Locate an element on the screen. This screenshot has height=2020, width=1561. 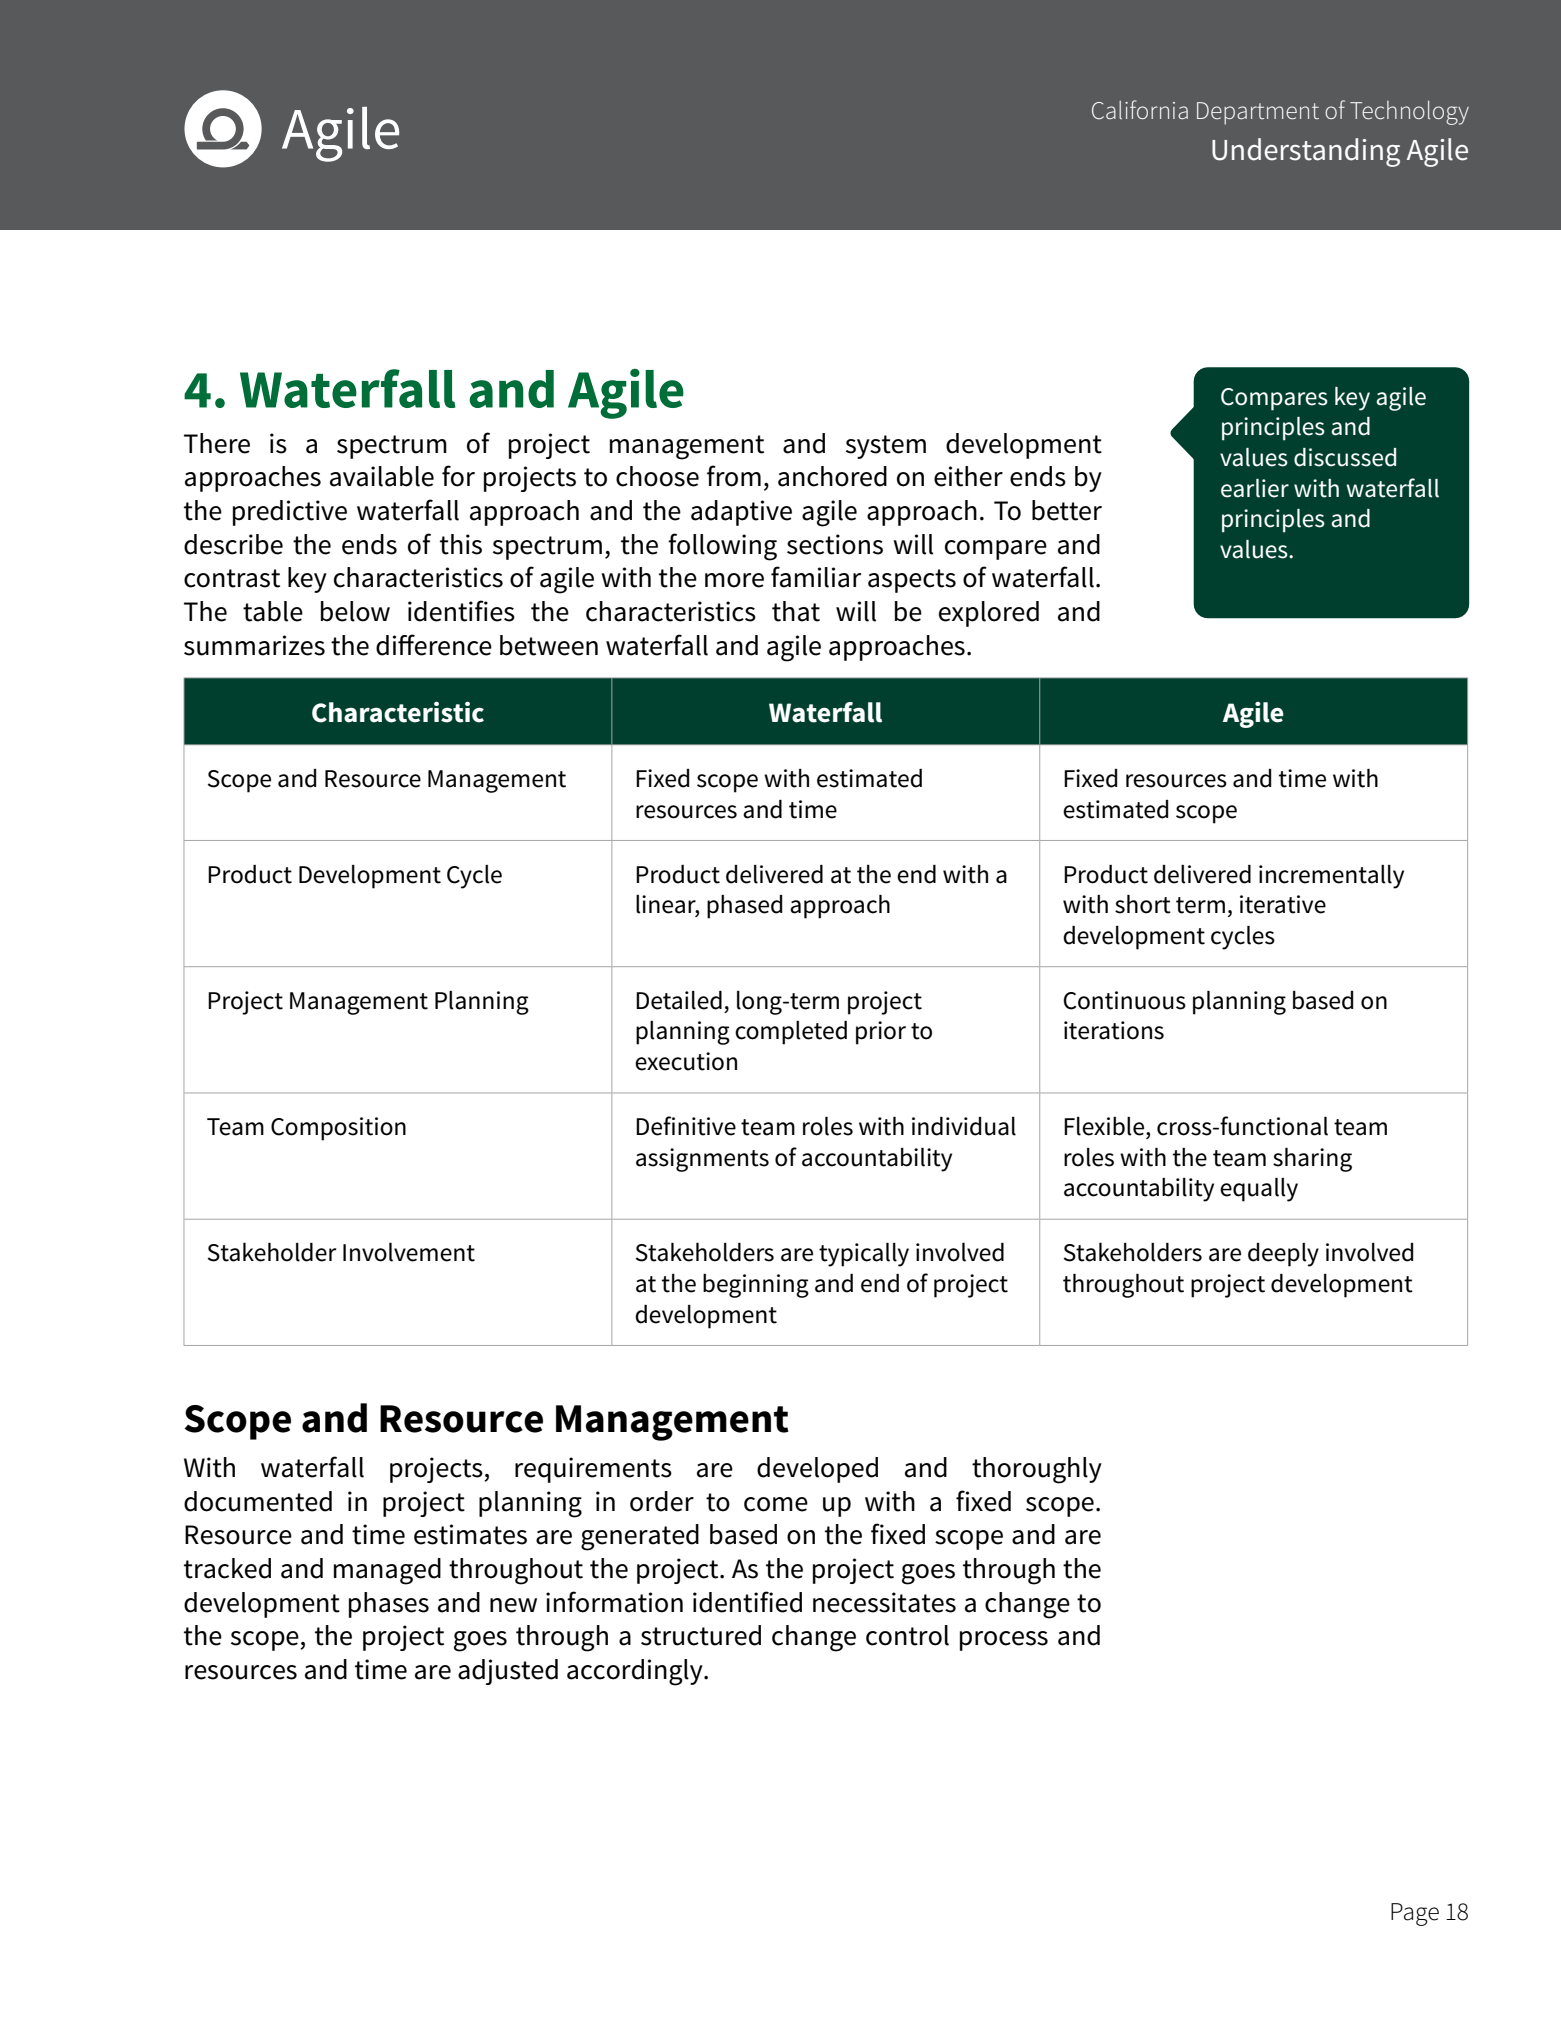
California is located at coordinates (1140, 109).
